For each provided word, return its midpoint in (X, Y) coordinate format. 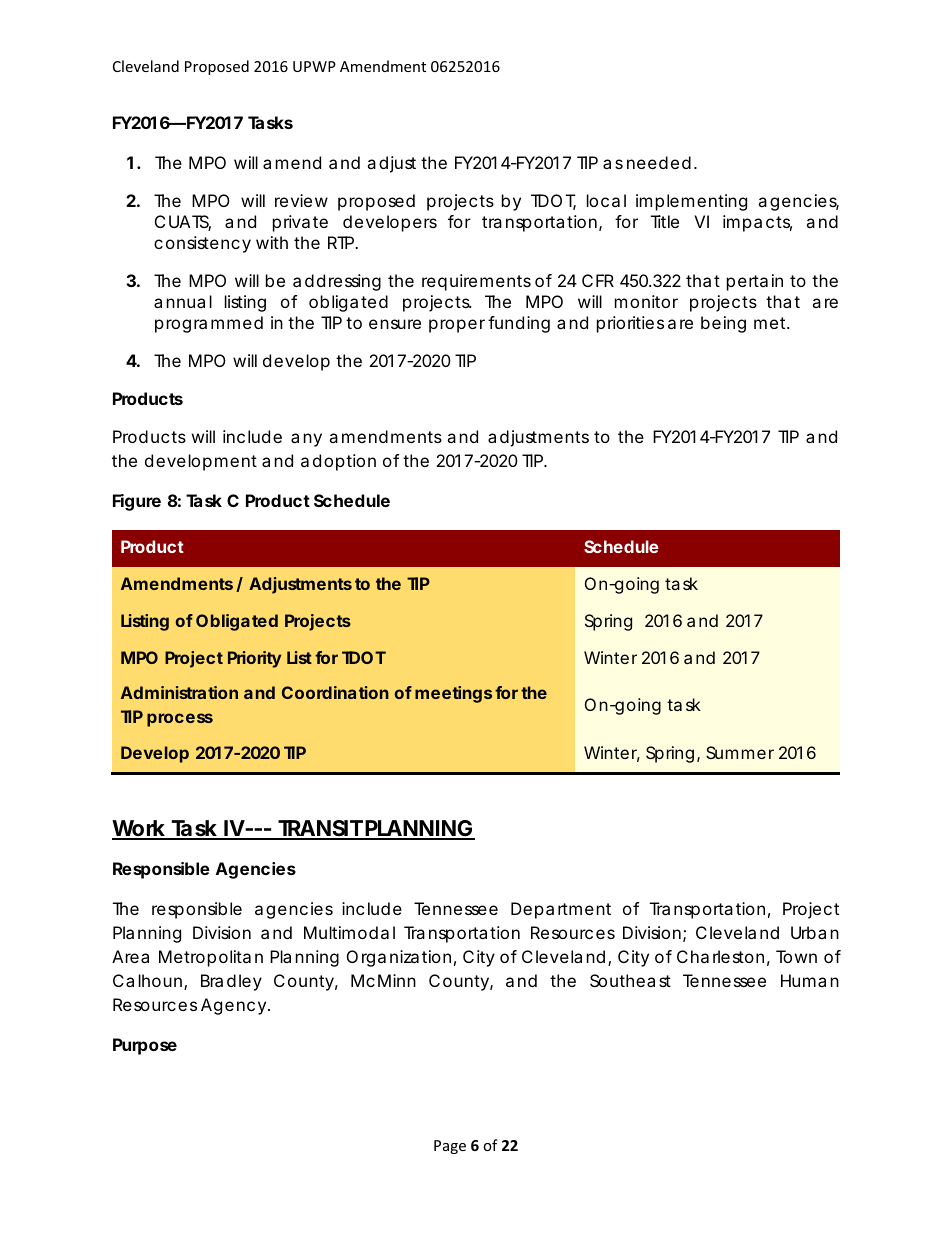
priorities (630, 324)
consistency (202, 244)
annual (183, 301)
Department (561, 910)
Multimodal (349, 932)
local (606, 200)
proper (457, 326)
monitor (646, 301)
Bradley (231, 982)
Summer (740, 752)
